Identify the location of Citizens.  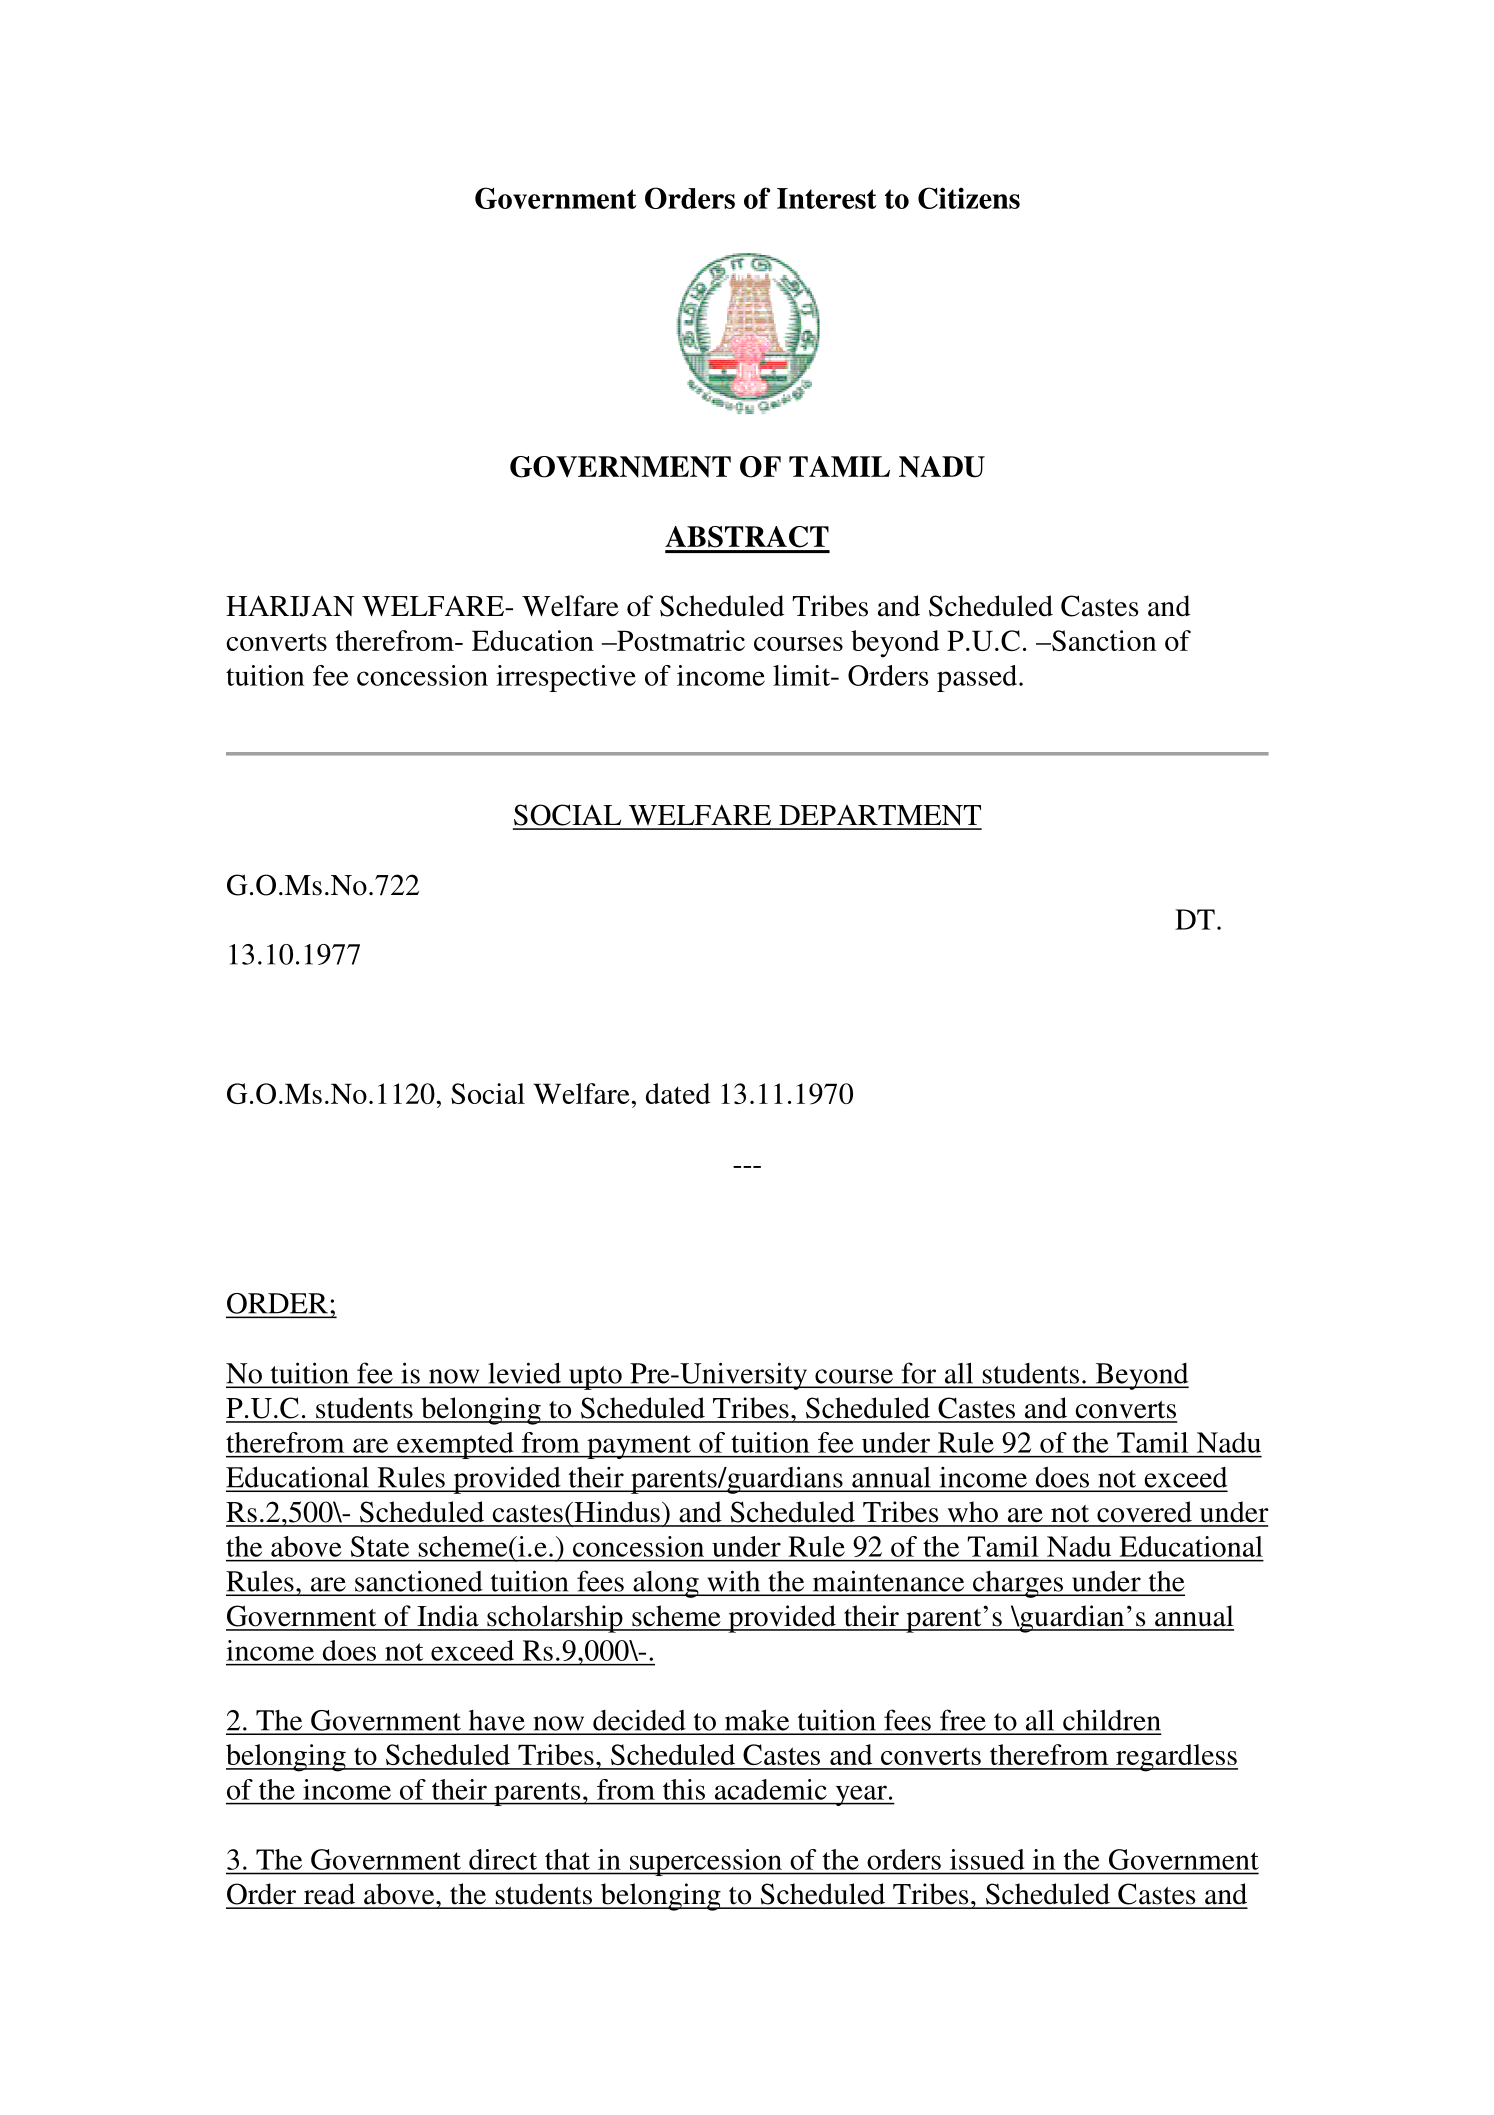
(969, 198).
